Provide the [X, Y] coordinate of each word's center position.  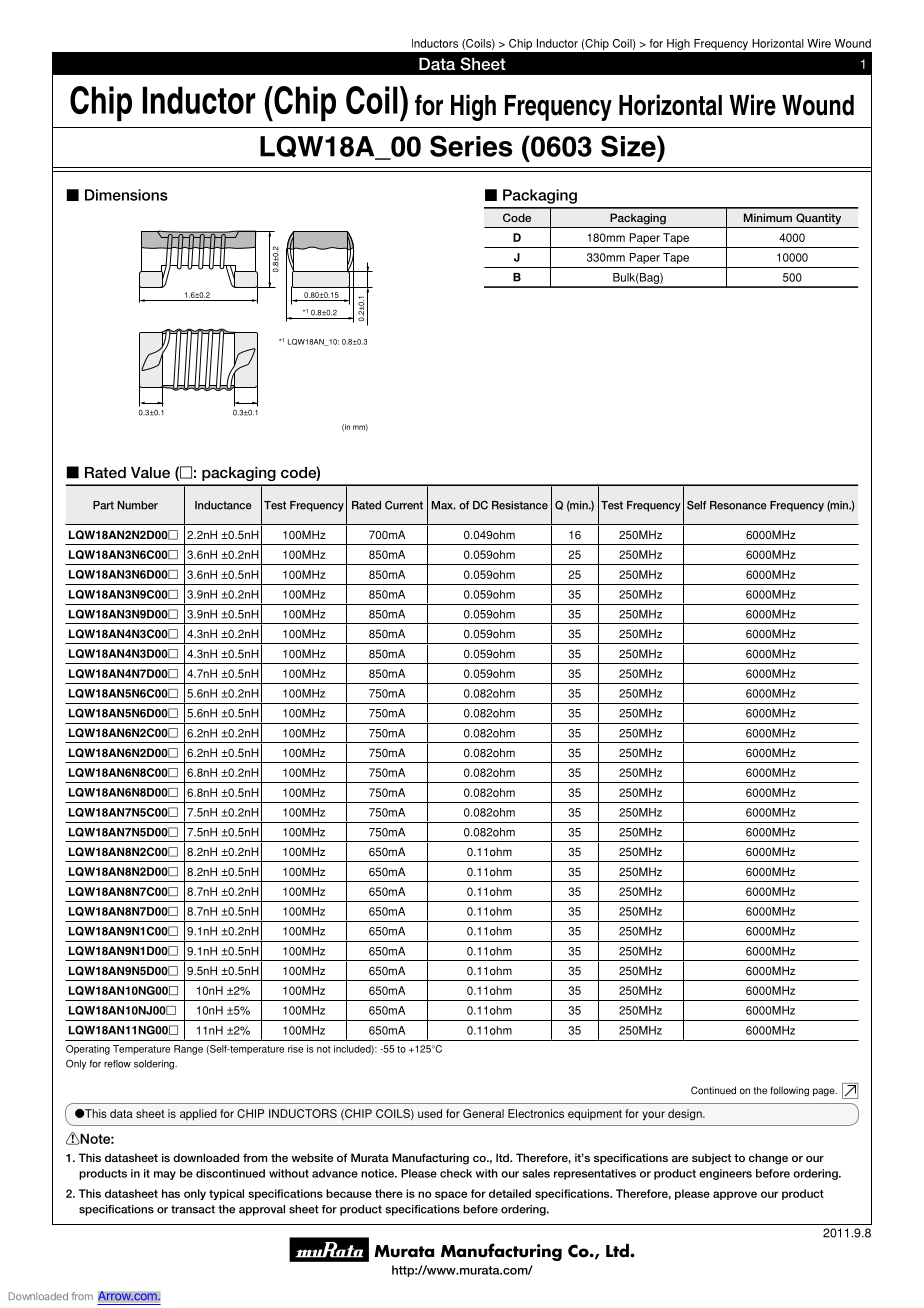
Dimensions [126, 195]
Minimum [768, 217]
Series [471, 146]
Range [188, 1050]
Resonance [738, 505]
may [165, 1175]
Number [137, 505]
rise [295, 1049]
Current [404, 505]
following [789, 1091]
